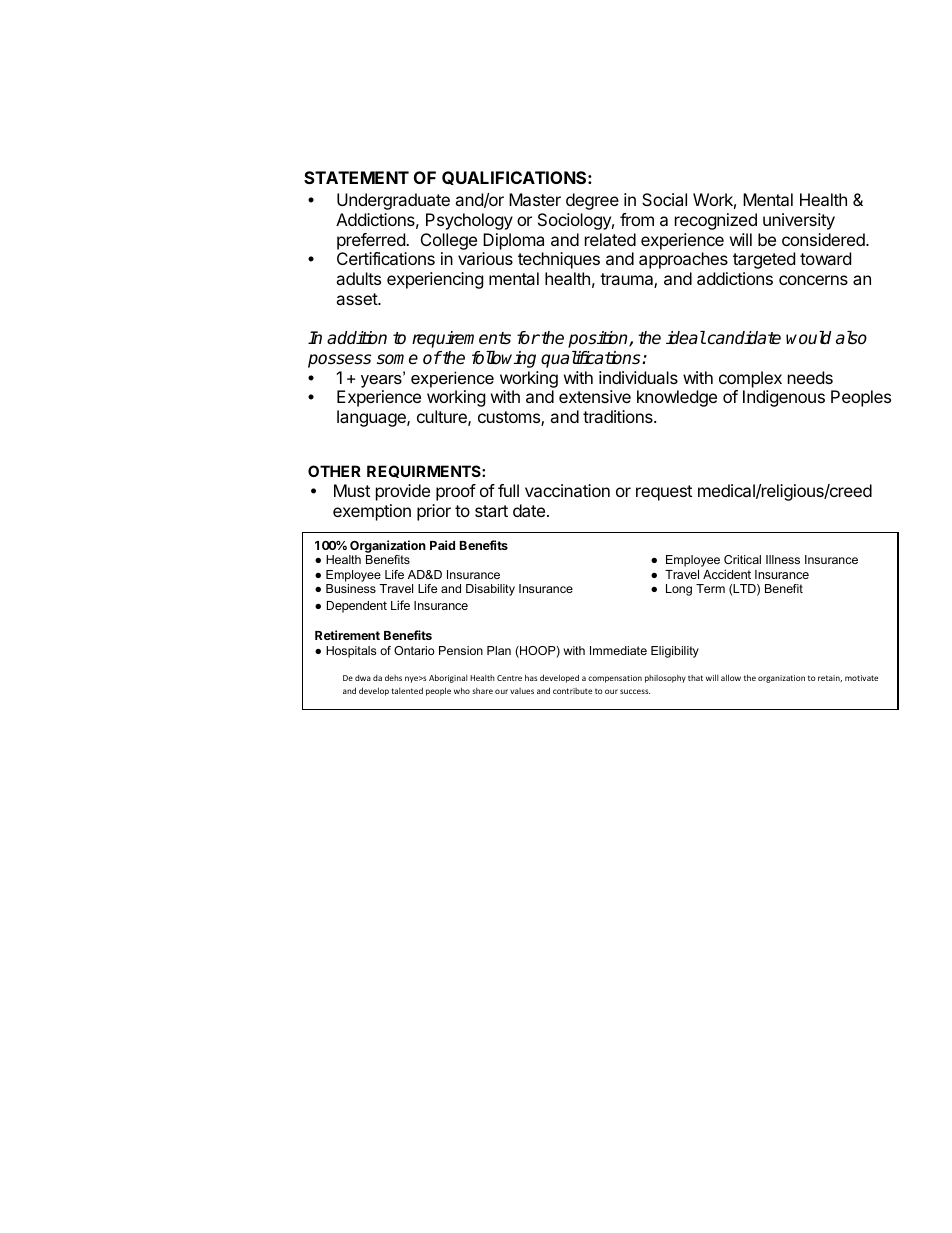 This screenshot has height=1233, width=952. Describe the element at coordinates (615, 679) in the screenshot. I see `compensation` at that location.
